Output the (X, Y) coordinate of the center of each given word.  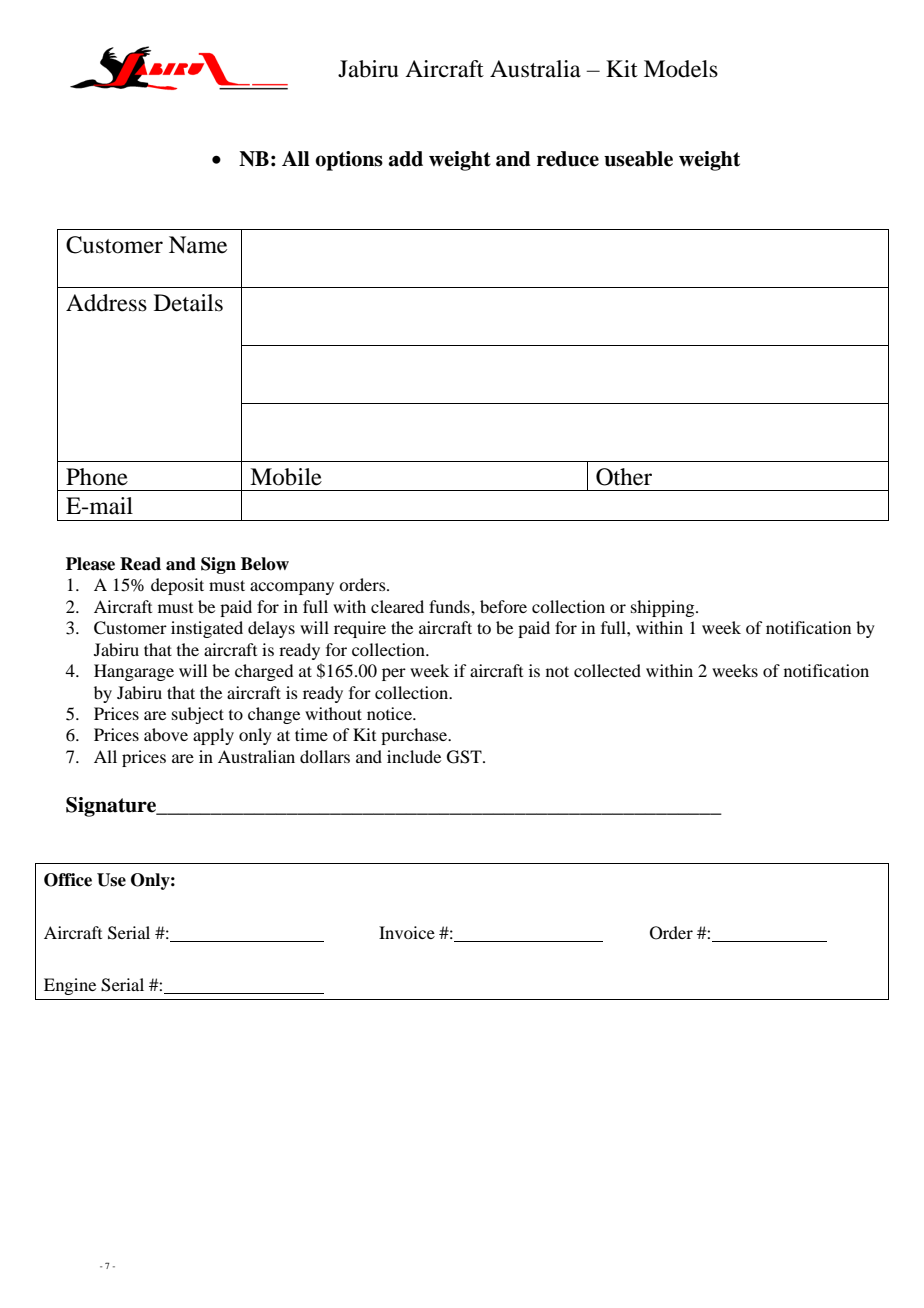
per (394, 674)
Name (198, 245)
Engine (70, 986)
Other (624, 477)
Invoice (407, 932)
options (349, 161)
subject (198, 715)
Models (681, 69)
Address (106, 303)
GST (465, 757)
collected (607, 670)
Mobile (286, 477)
